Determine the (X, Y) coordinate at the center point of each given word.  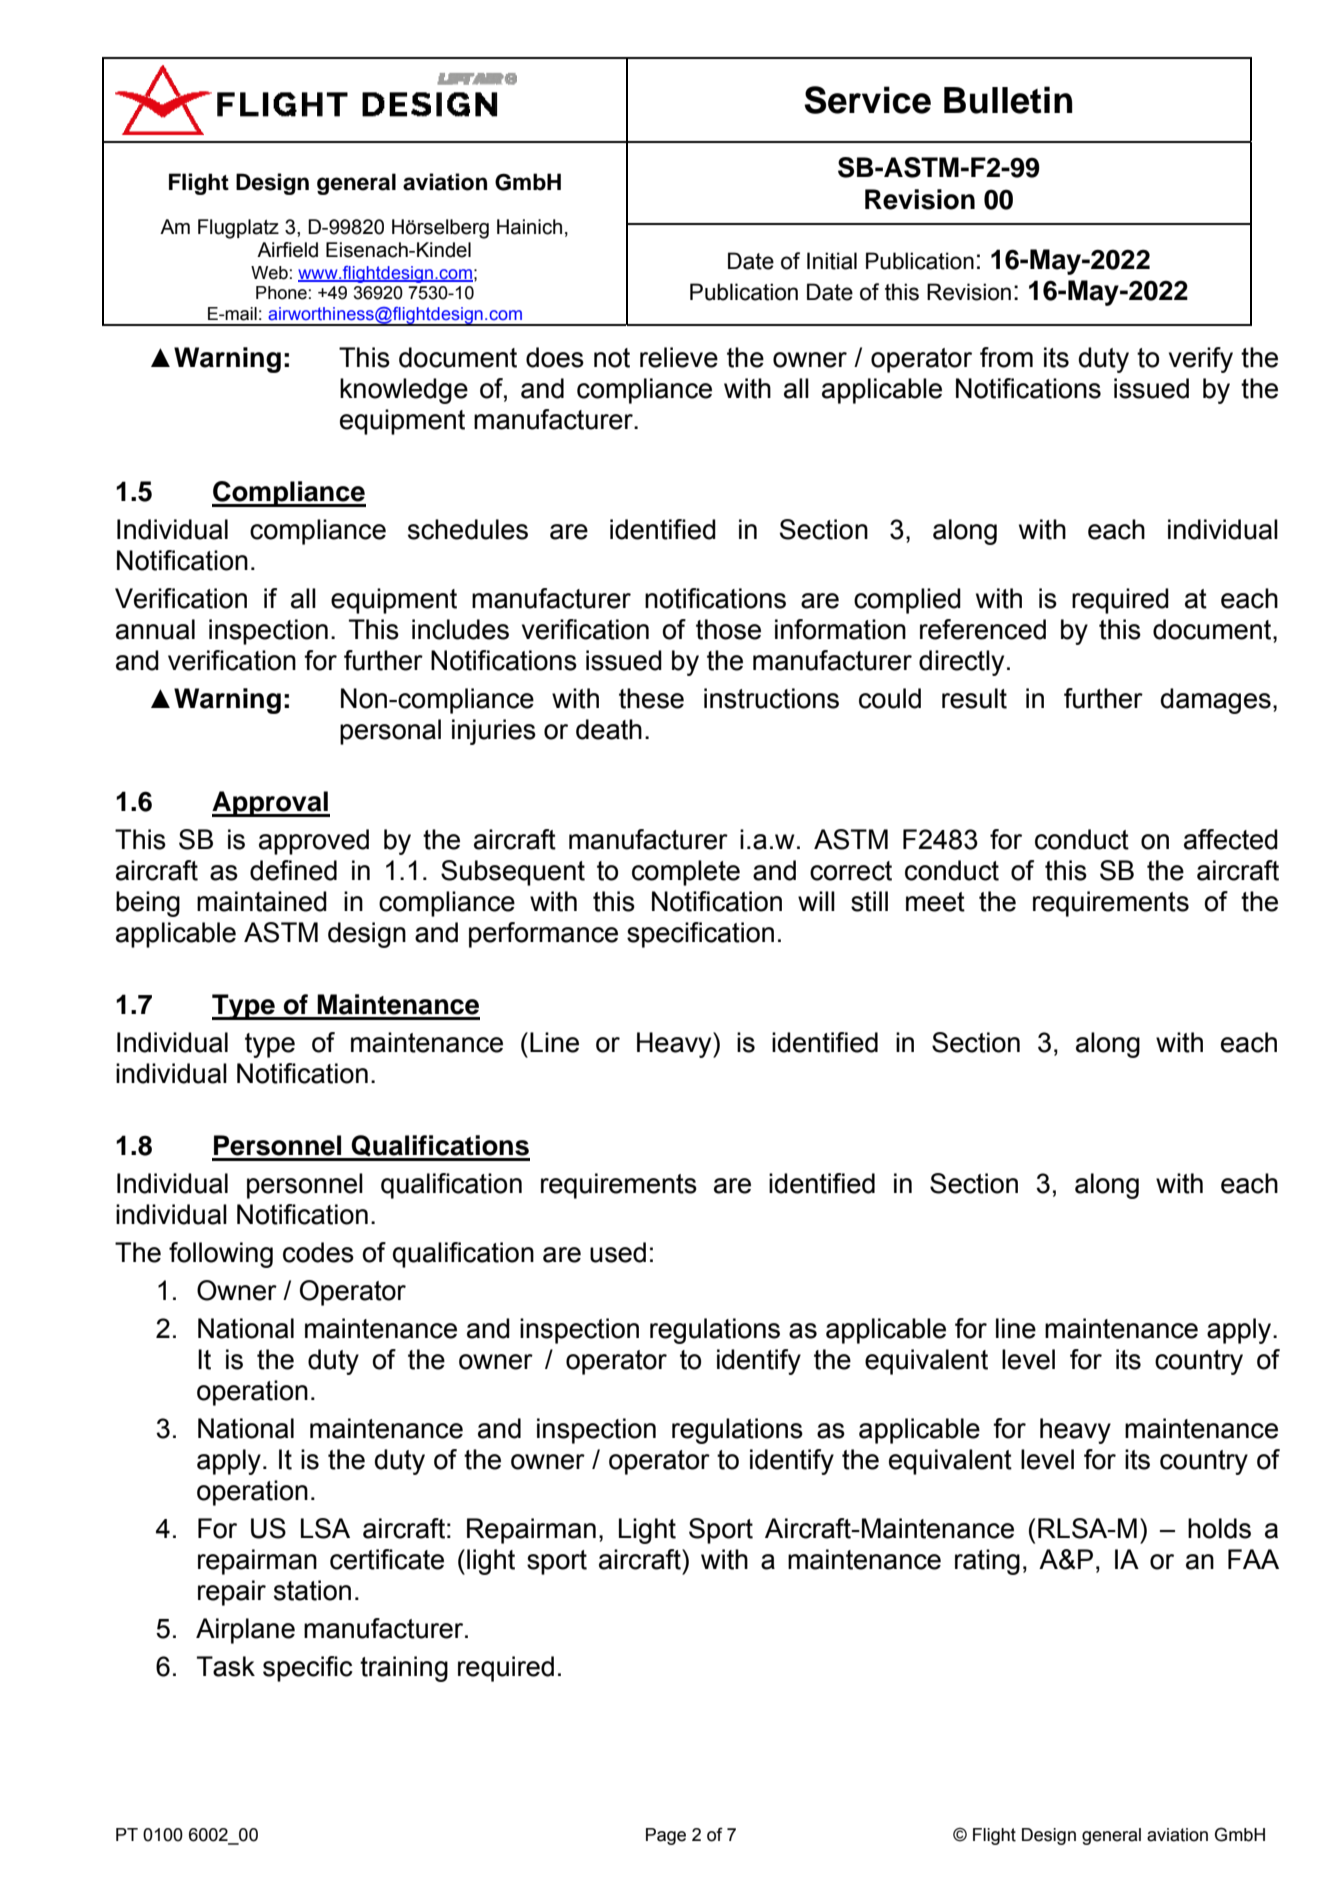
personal (390, 732)
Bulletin (1008, 100)
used (618, 1252)
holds (1219, 1528)
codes (318, 1252)
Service (867, 100)
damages (1216, 701)
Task (226, 1666)
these (651, 698)
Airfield (287, 250)
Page (666, 1836)
